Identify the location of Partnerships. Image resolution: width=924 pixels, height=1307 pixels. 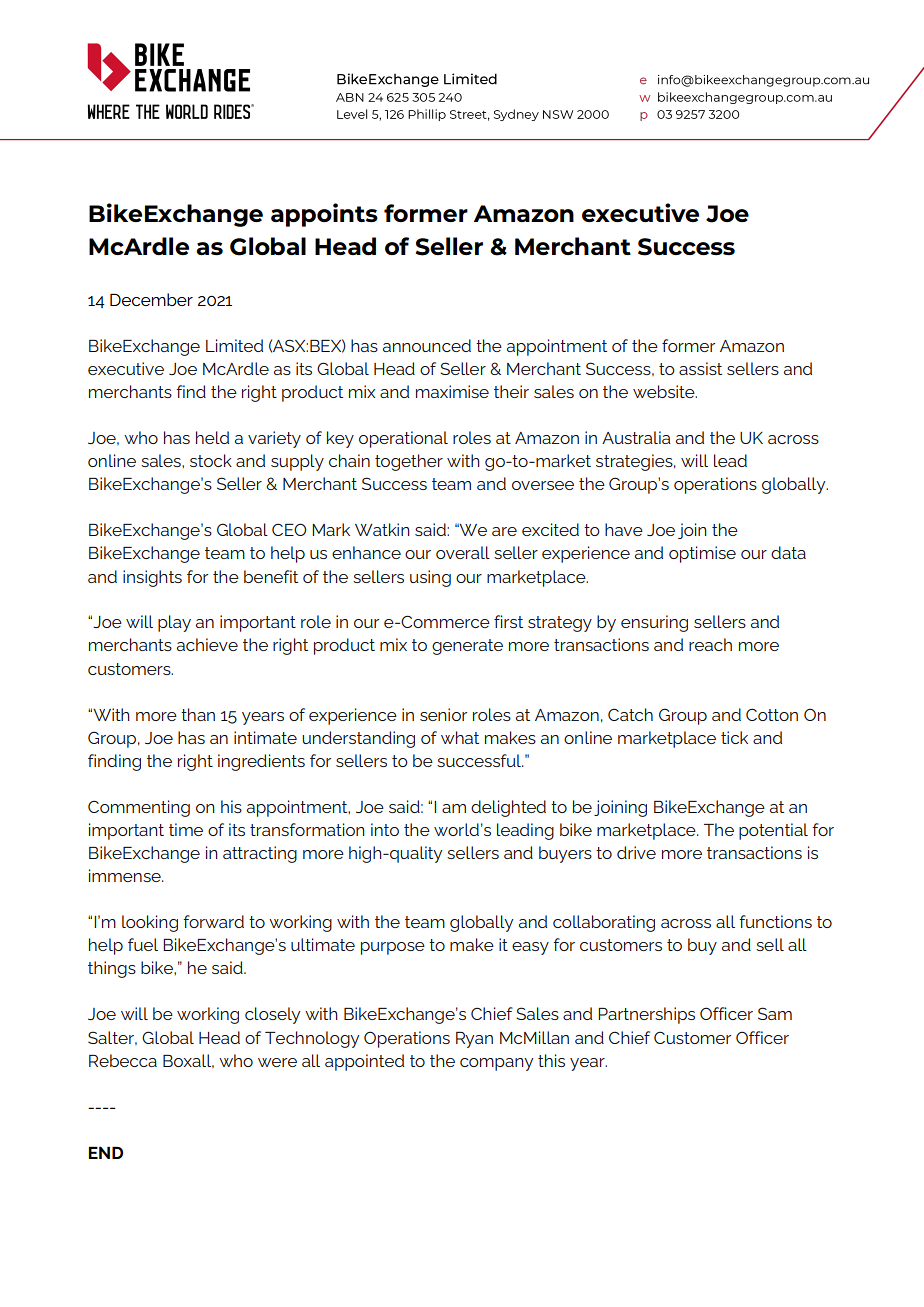
(646, 1015).
